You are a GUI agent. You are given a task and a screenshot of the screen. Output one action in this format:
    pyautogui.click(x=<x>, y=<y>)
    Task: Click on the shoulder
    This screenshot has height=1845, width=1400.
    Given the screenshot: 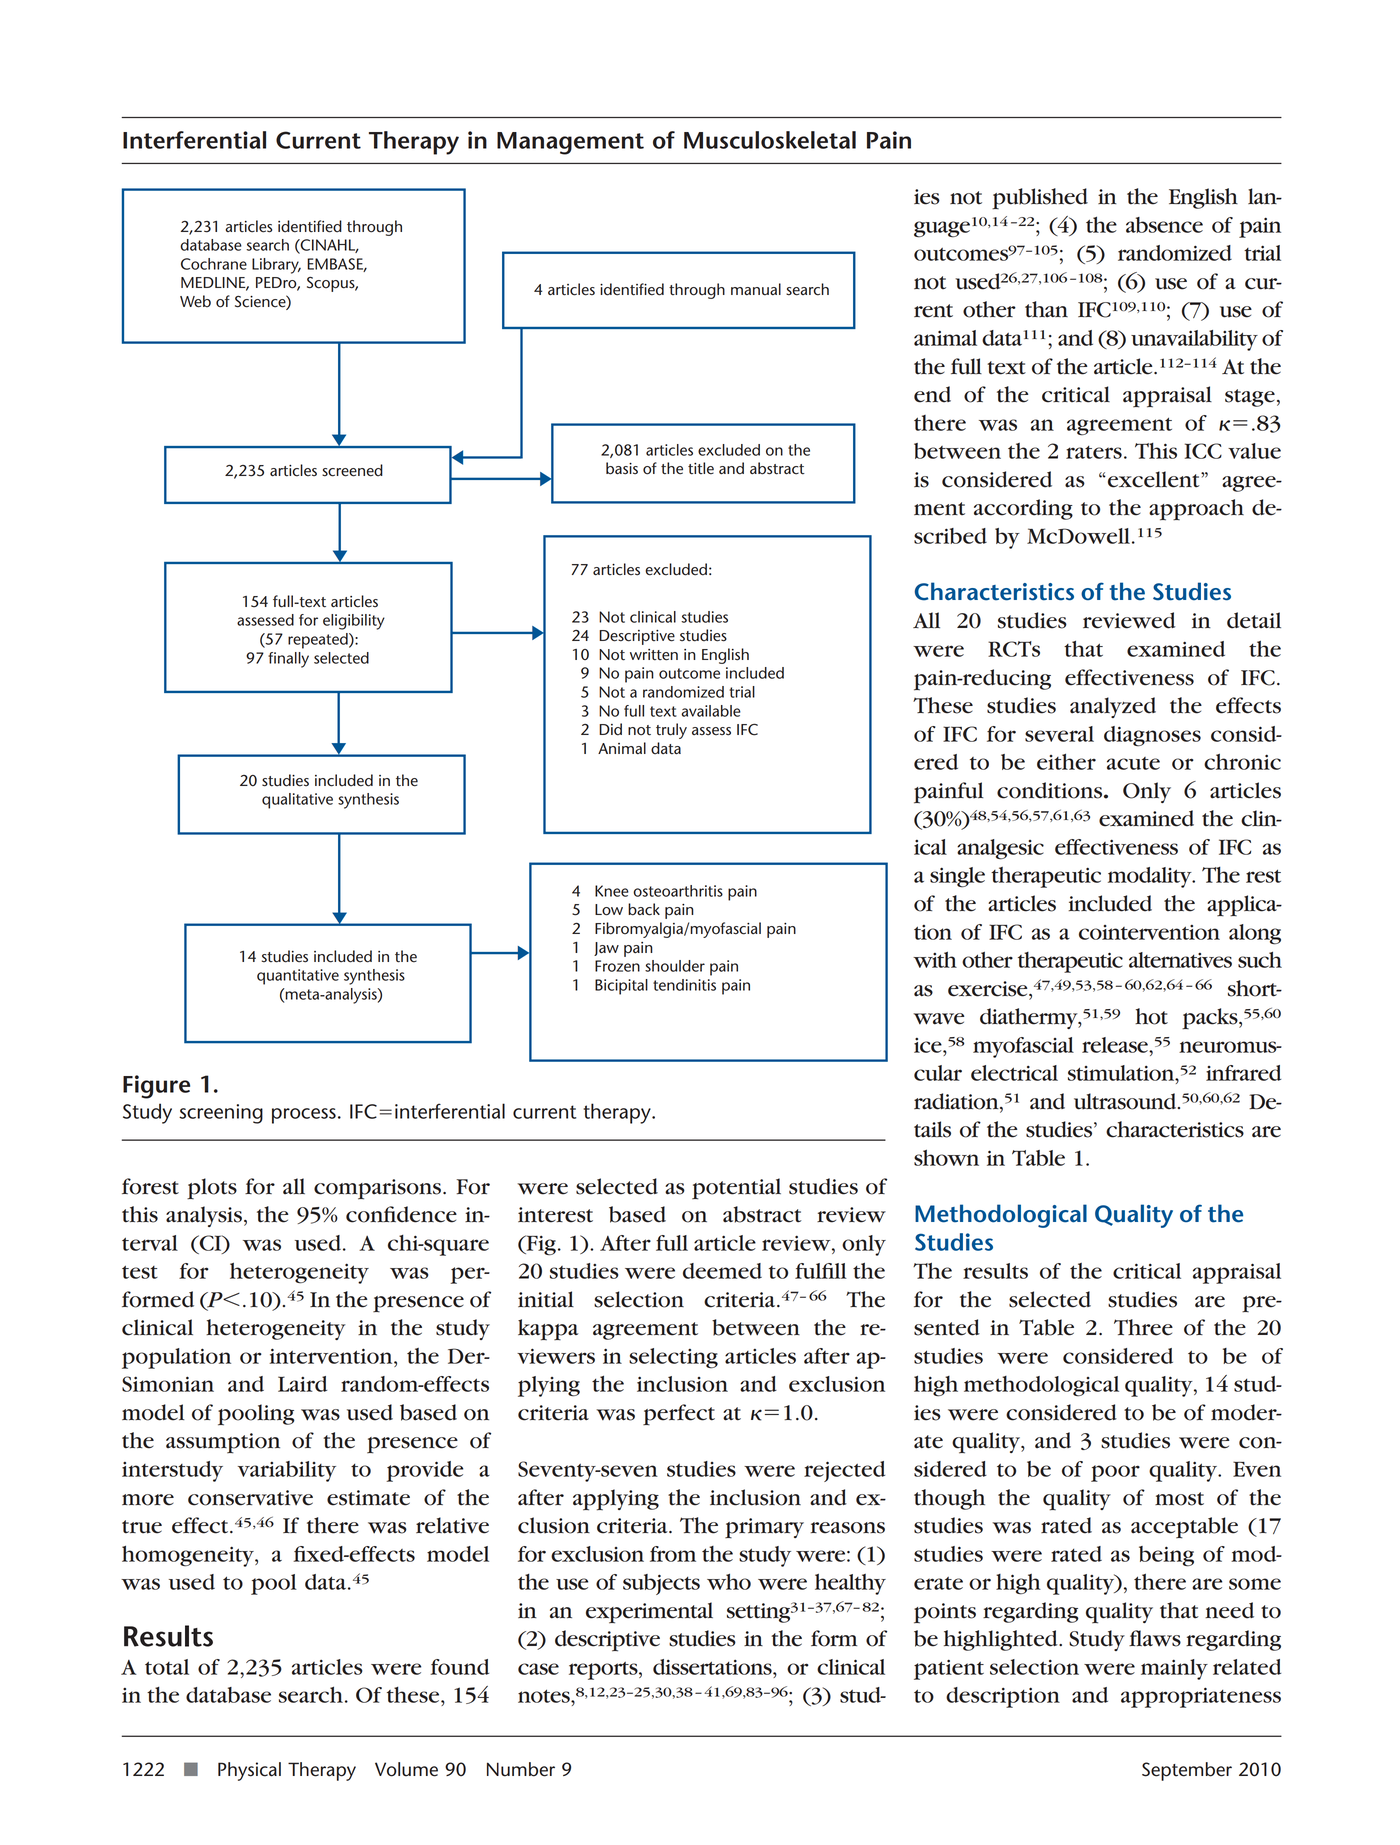 What is the action you would take?
    pyautogui.click(x=675, y=966)
